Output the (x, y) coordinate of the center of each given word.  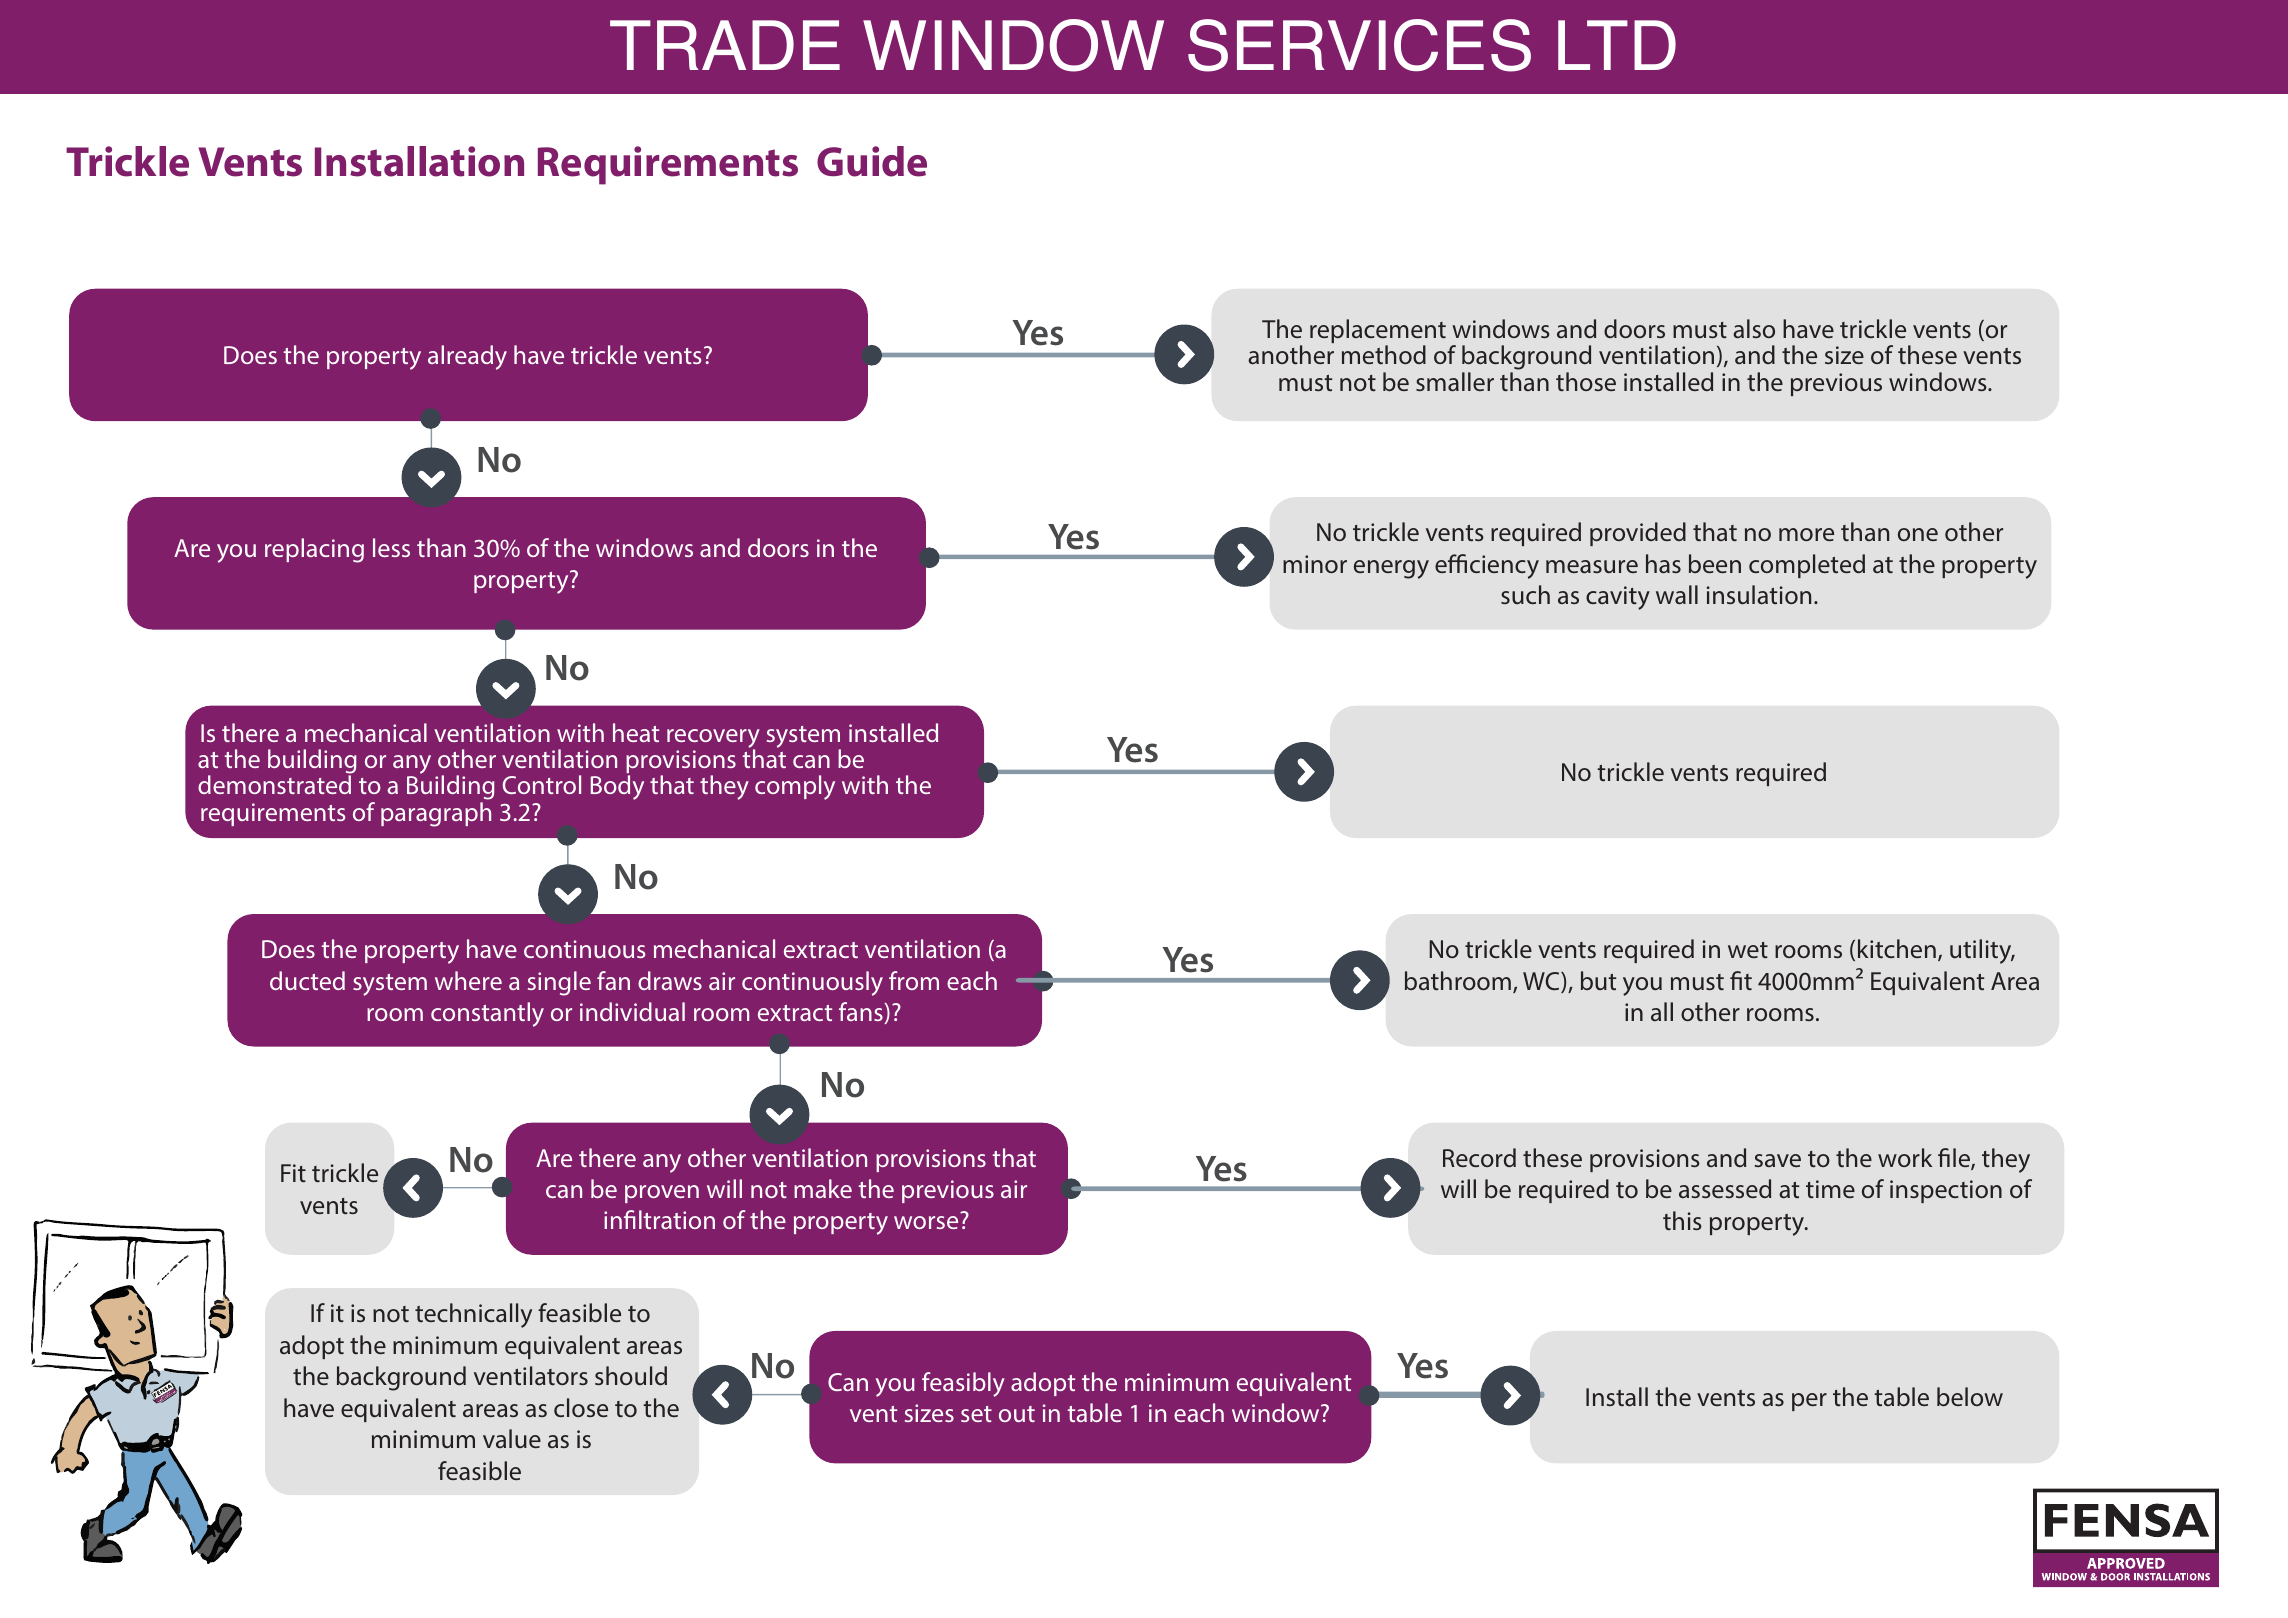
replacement (1378, 332)
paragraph (436, 814)
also (1754, 328)
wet (1748, 950)
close (581, 1407)
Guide (872, 161)
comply (795, 787)
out (1017, 1414)
